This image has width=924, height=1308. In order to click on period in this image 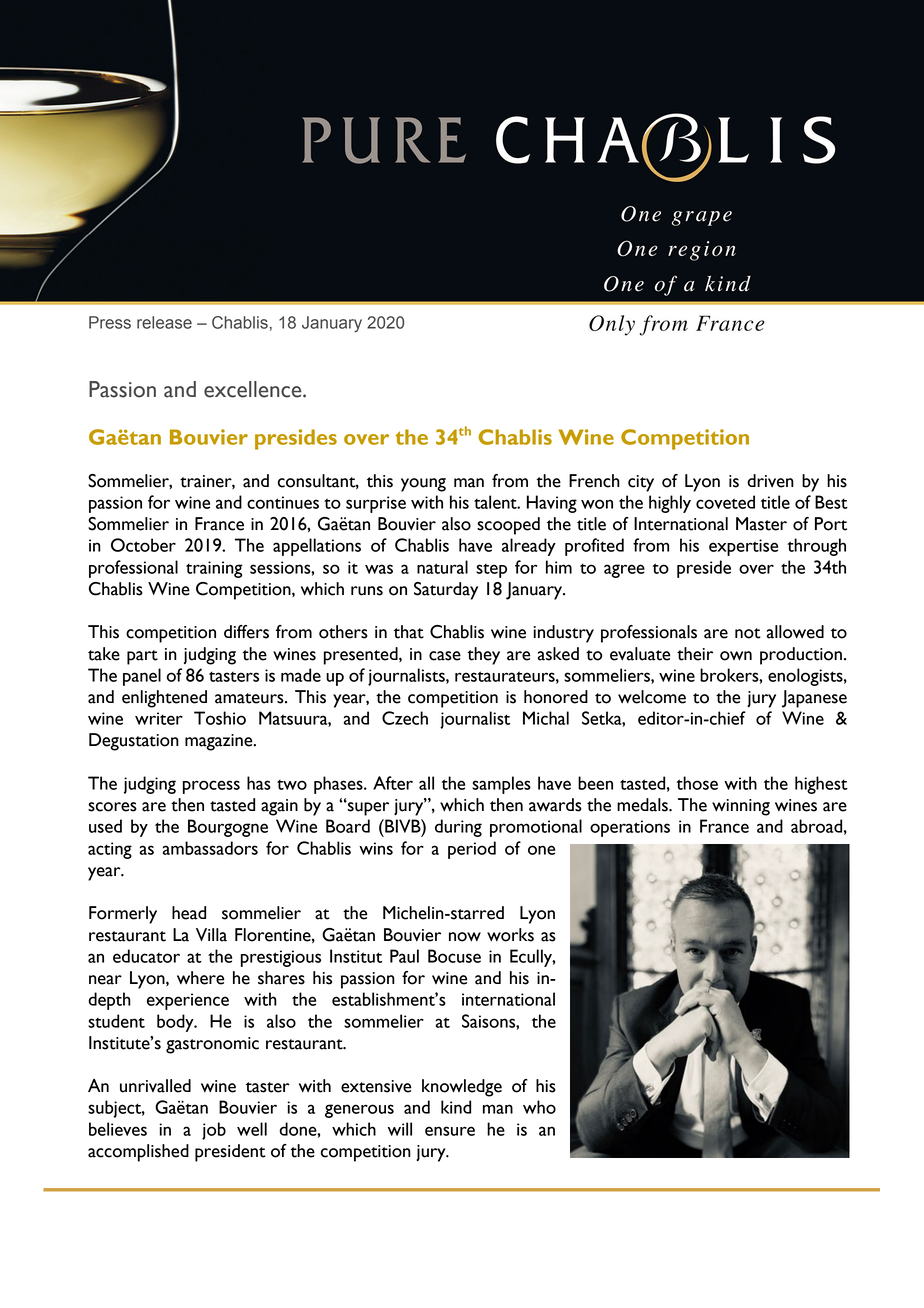, I will do `click(472, 850)`.
